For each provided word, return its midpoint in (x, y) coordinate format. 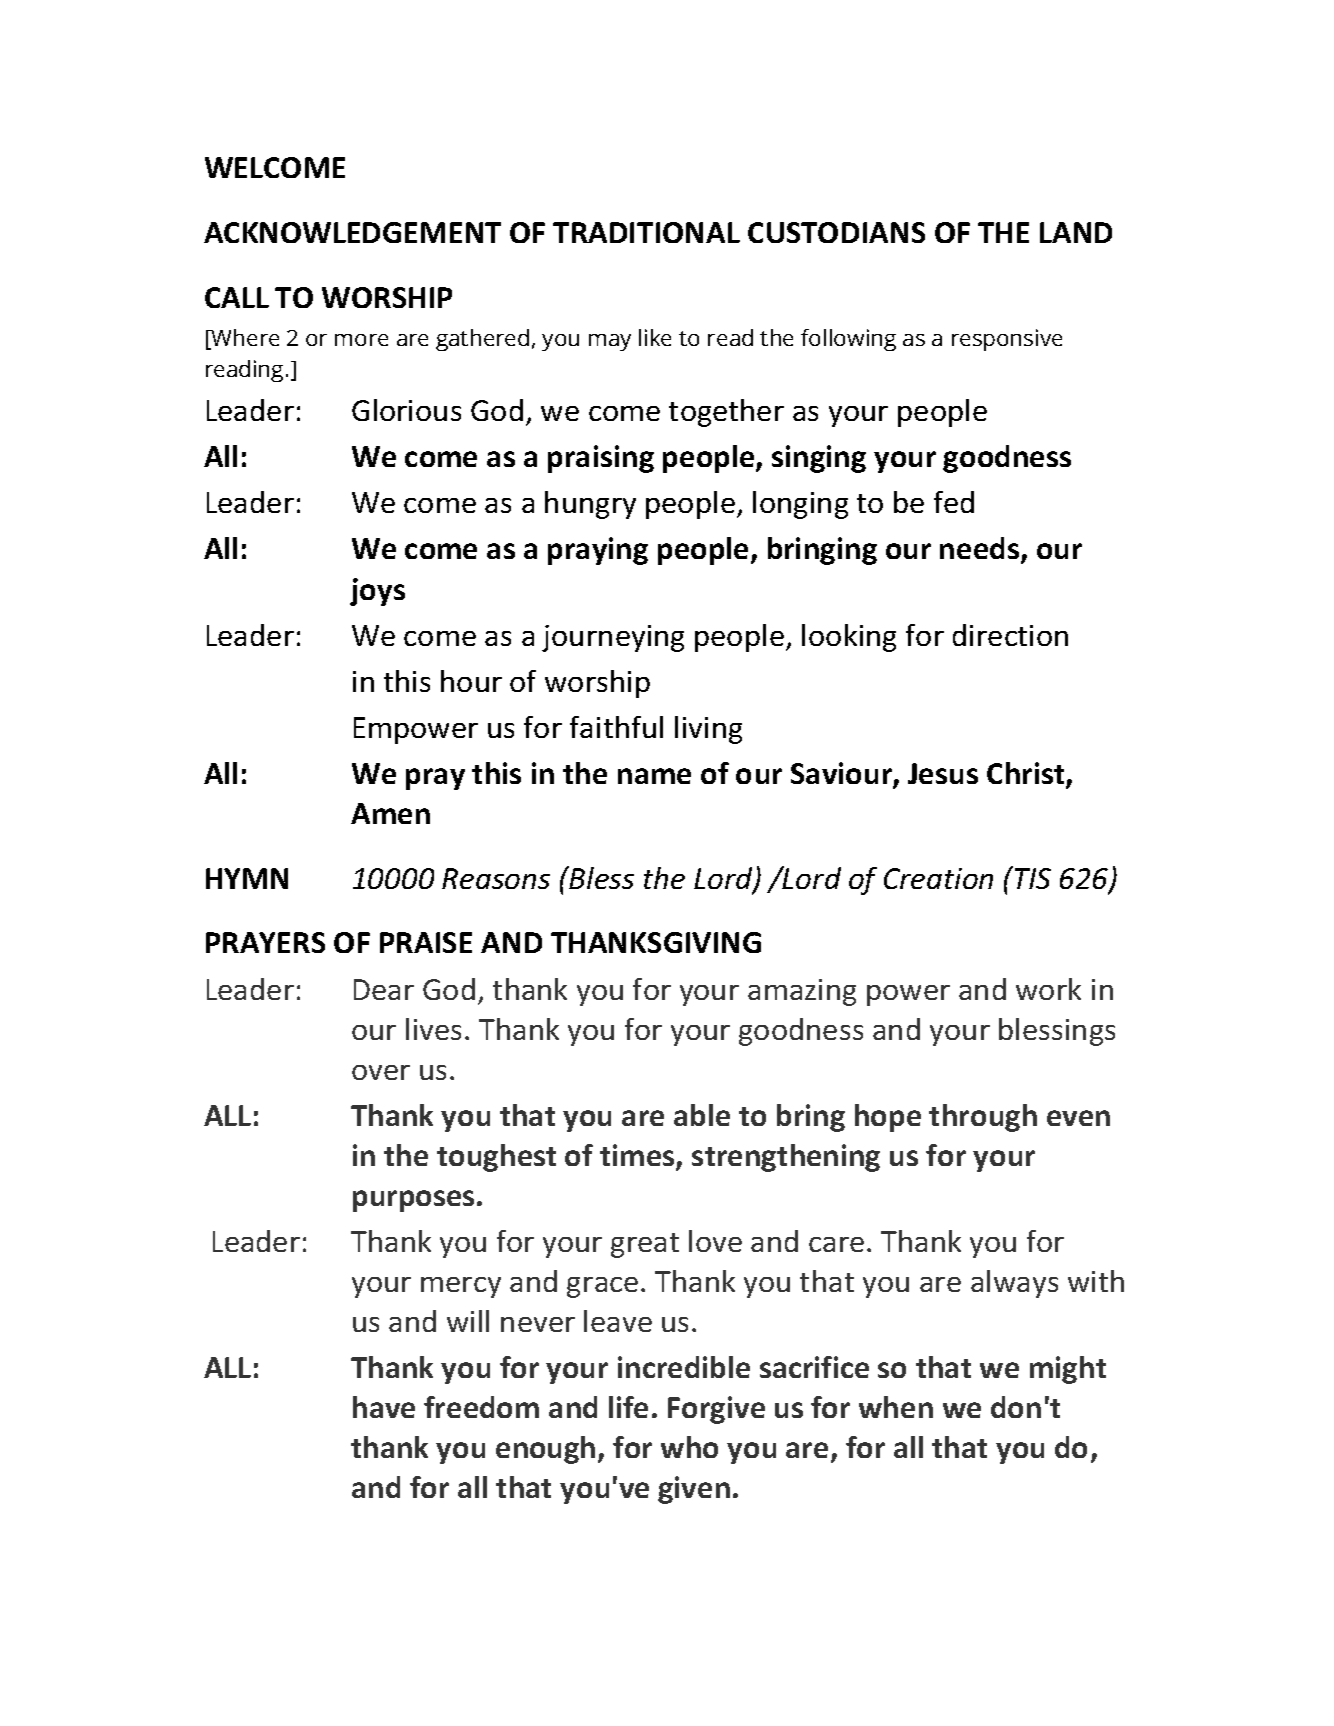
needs (981, 550)
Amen (390, 813)
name (654, 776)
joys (377, 592)
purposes (413, 1201)
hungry (590, 505)
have (384, 1407)
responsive (1007, 340)
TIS (1033, 878)
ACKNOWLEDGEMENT (352, 232)
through (983, 1118)
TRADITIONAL (646, 232)
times (638, 1156)
